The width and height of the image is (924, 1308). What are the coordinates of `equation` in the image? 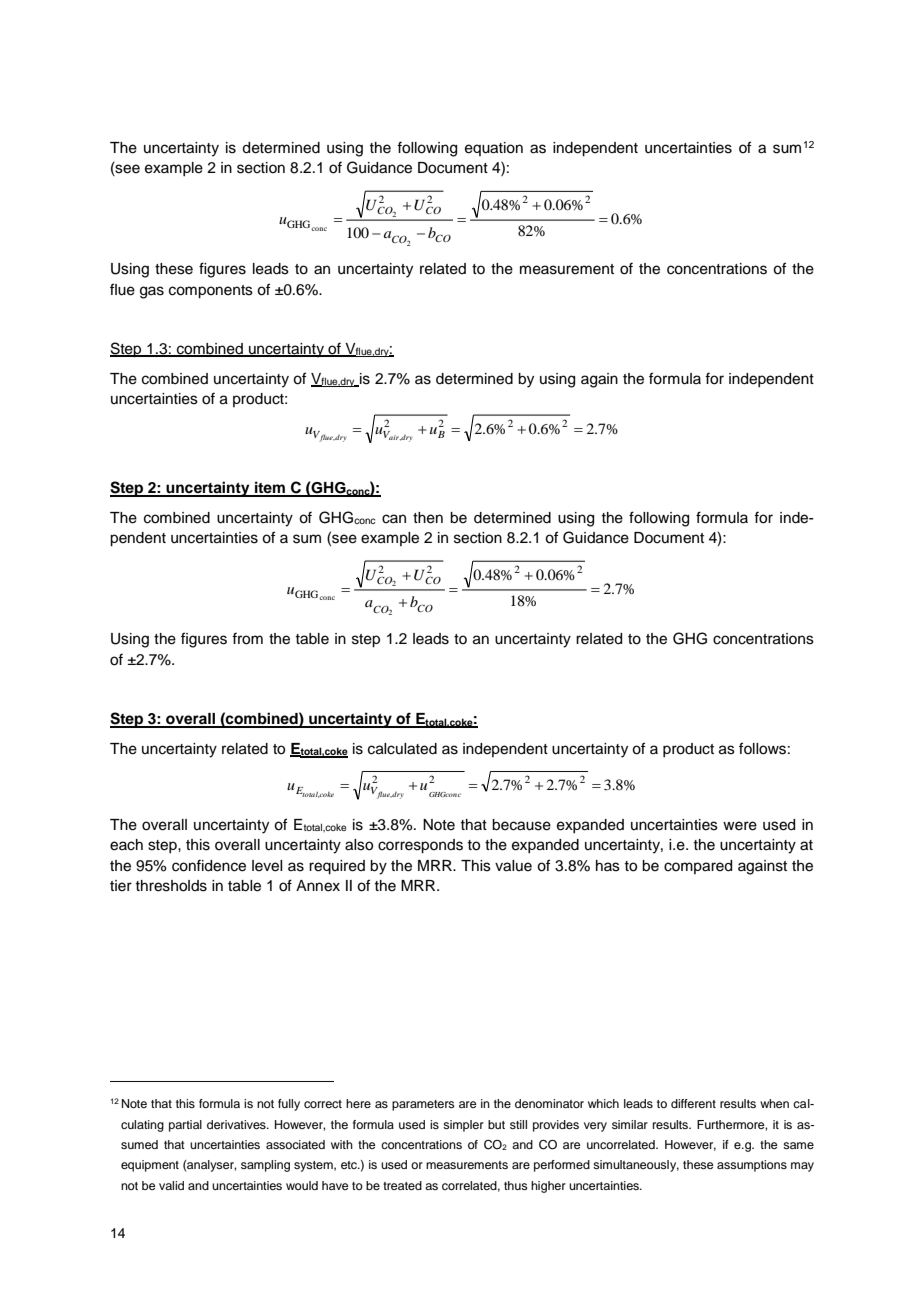 It's located at (494, 149).
